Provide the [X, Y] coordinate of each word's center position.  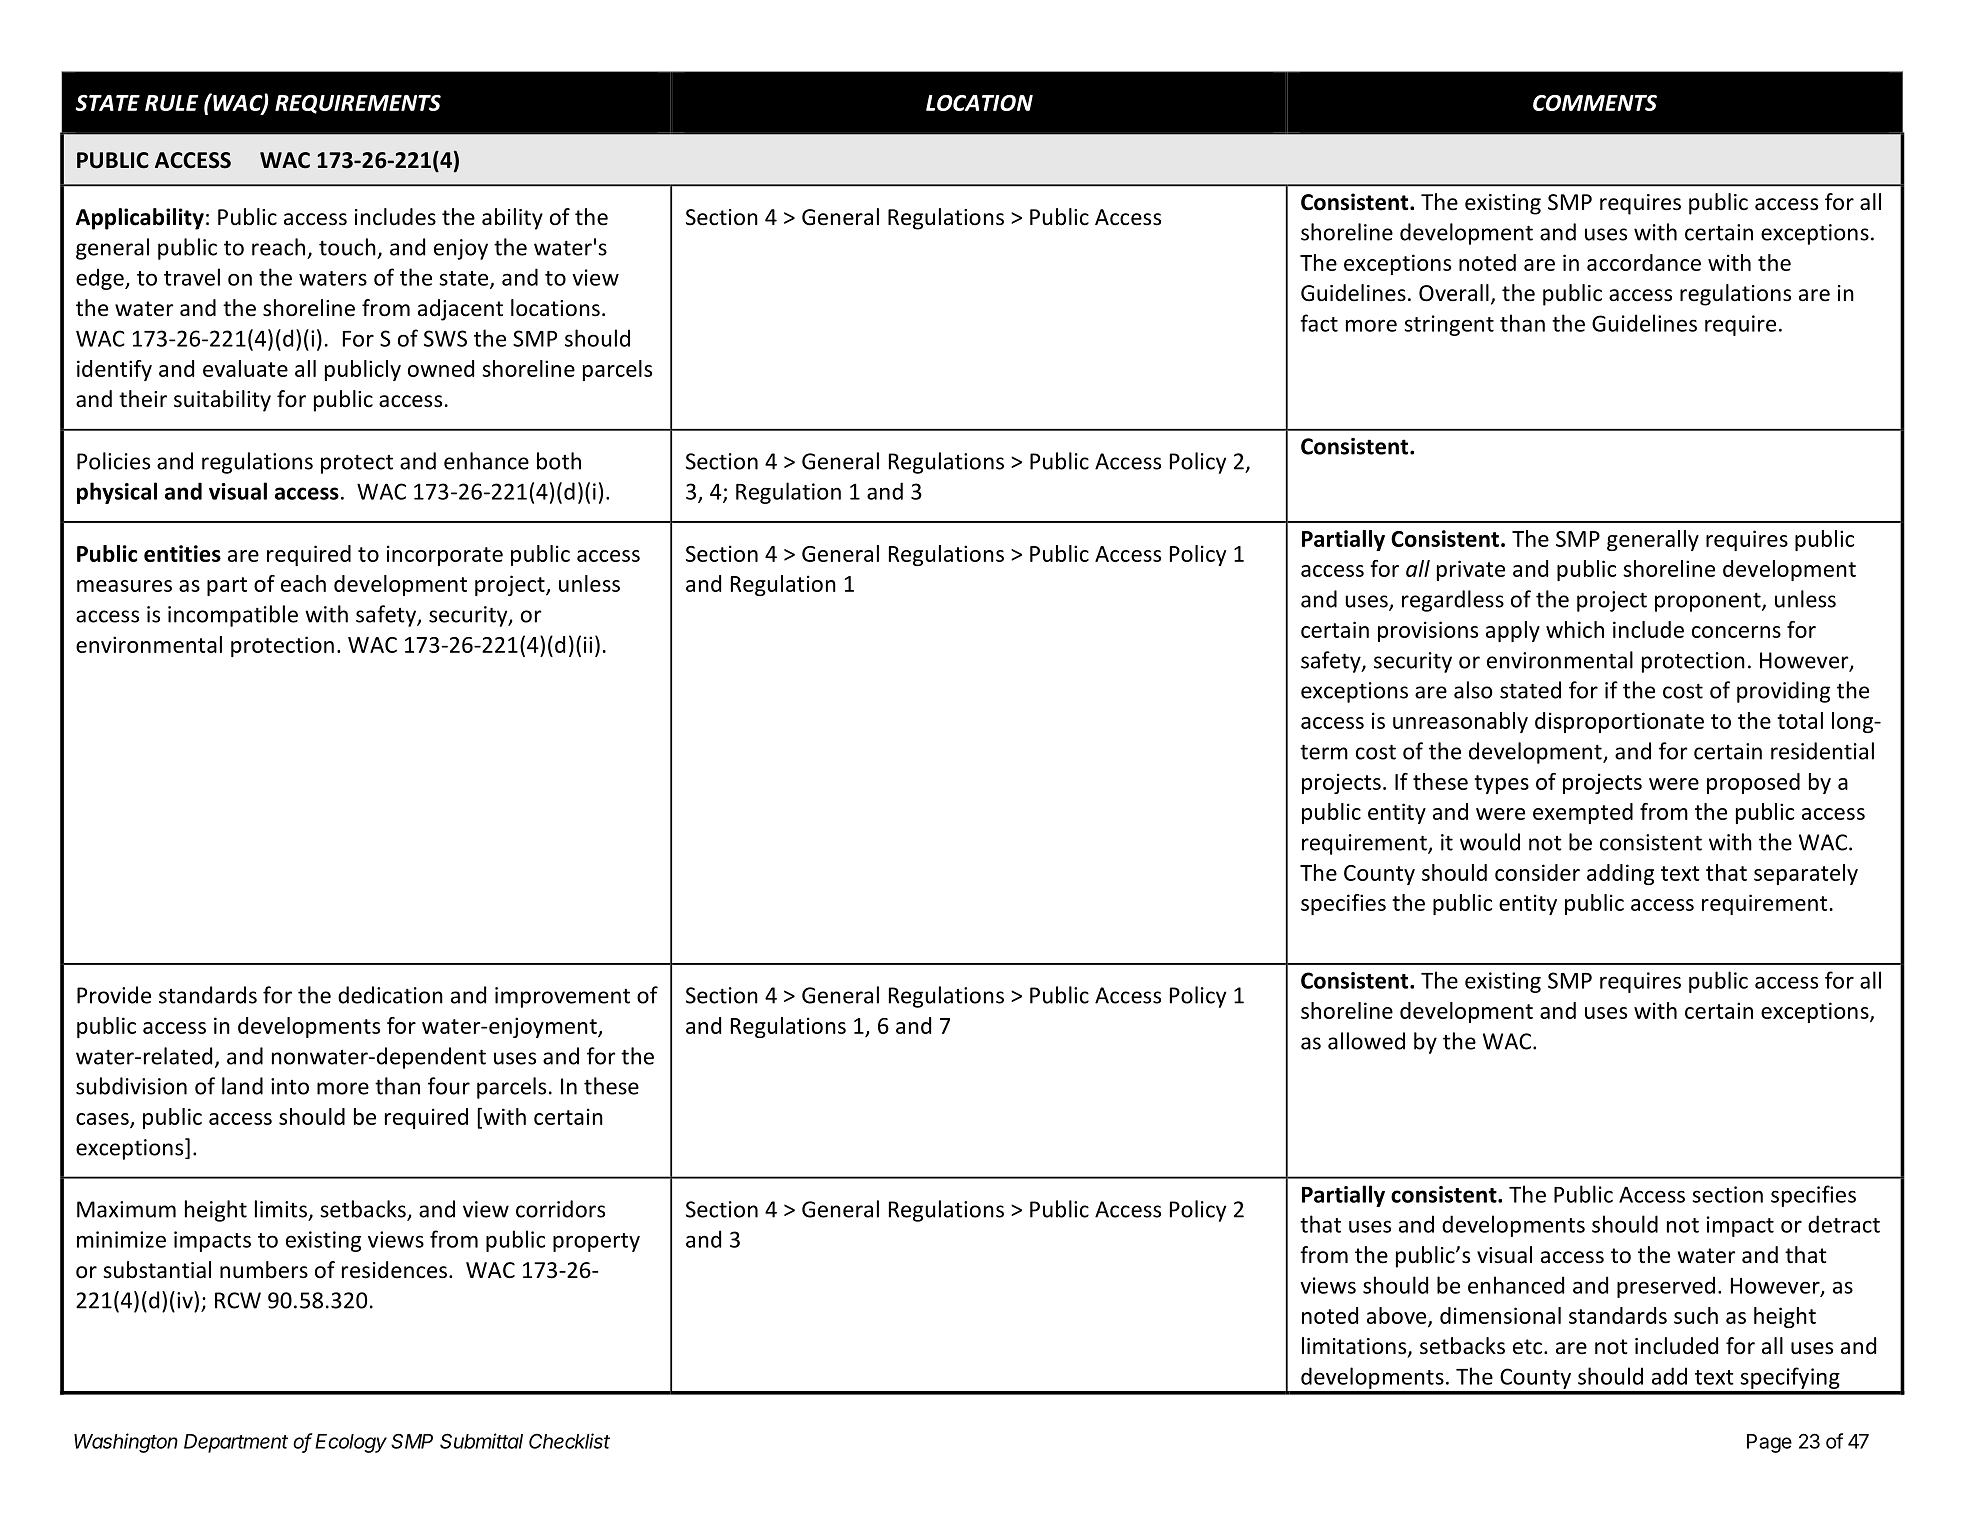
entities [182, 553]
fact [1319, 323]
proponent [1709, 602]
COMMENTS [1595, 103]
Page [1769, 1443]
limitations [1355, 1347]
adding [1620, 874]
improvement [562, 997]
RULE [172, 103]
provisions [1428, 631]
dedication [390, 995]
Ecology [351, 1443]
